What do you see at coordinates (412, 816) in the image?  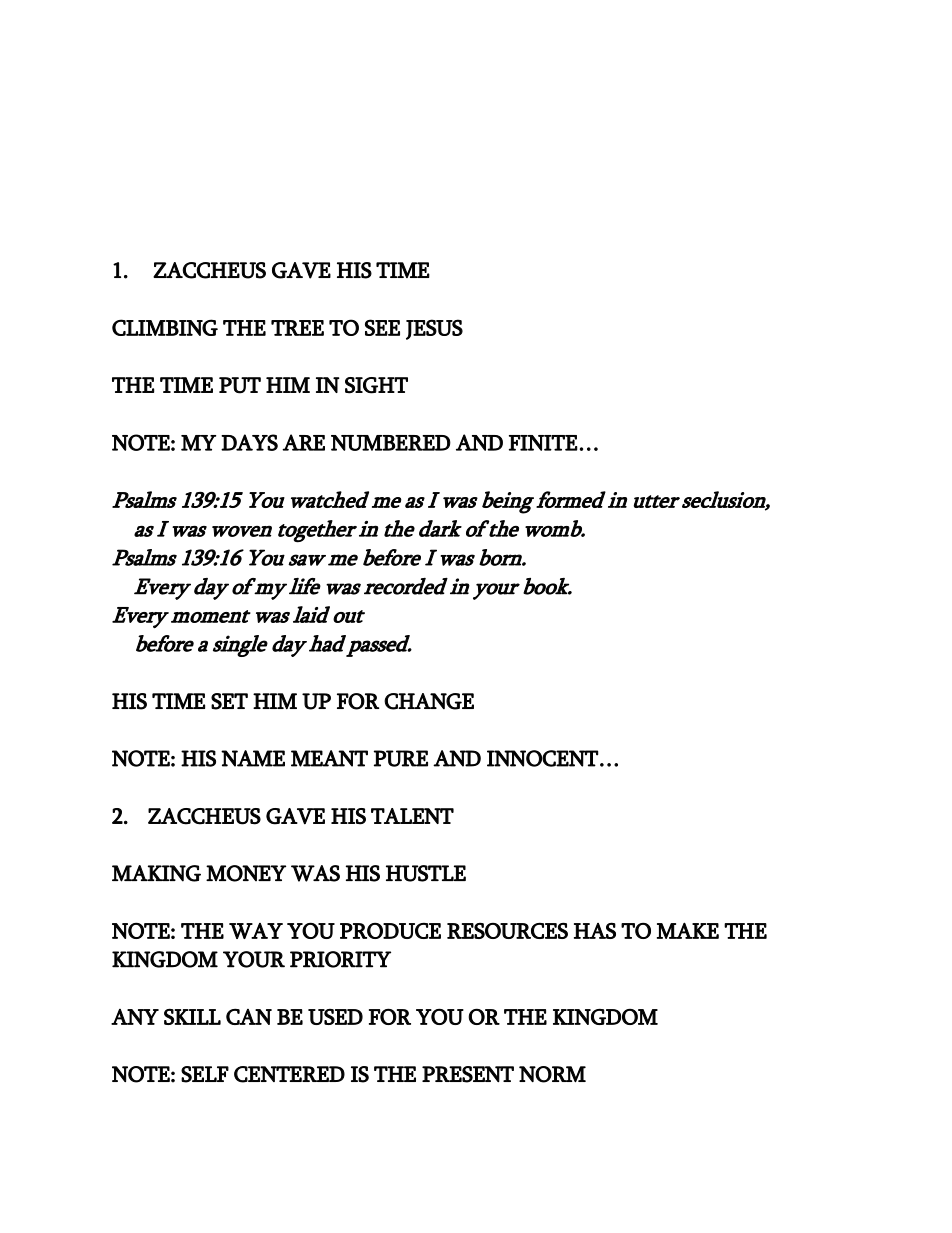 I see `TALENT` at bounding box center [412, 816].
